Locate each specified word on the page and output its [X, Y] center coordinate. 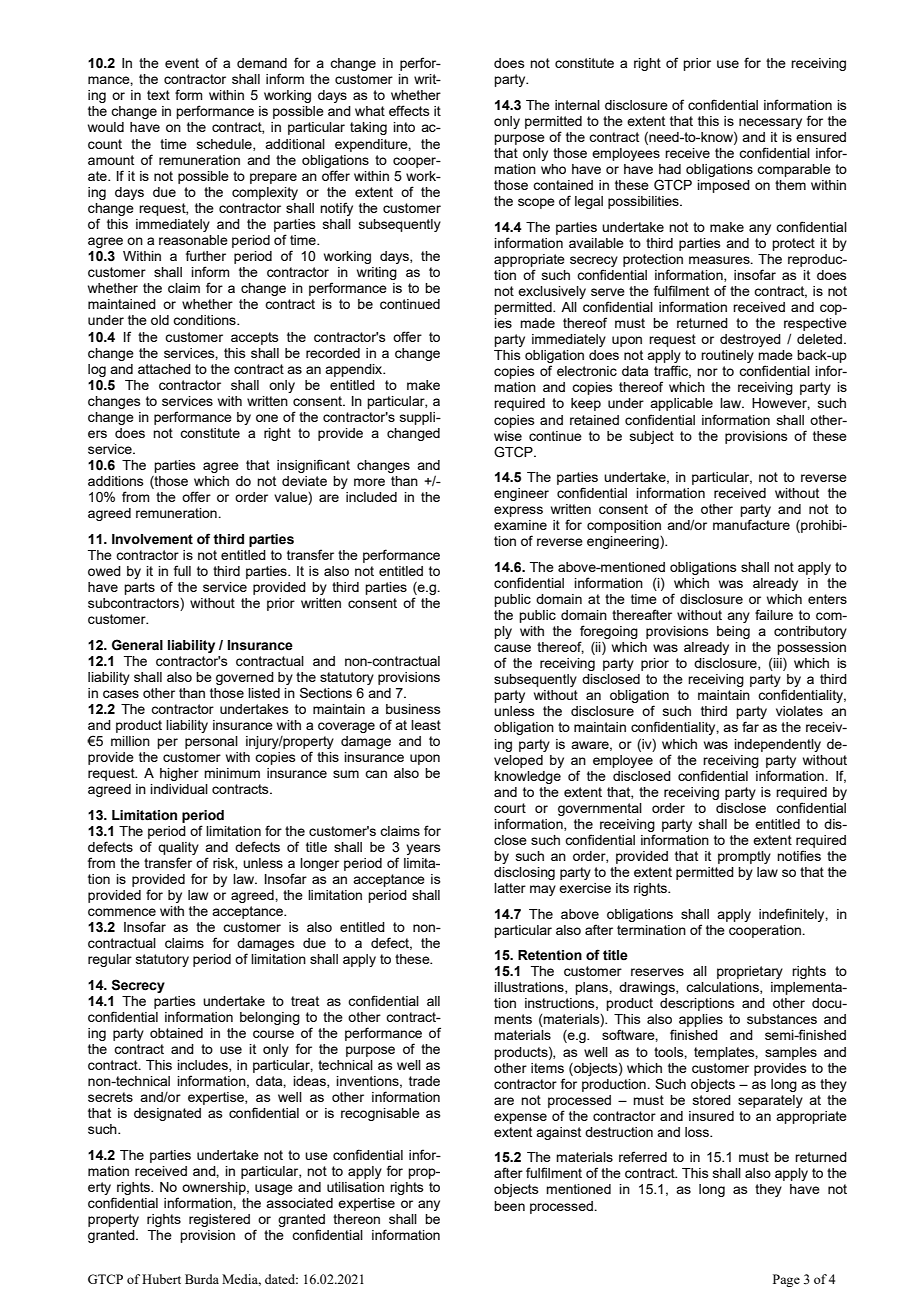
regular [110, 960]
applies [701, 1020]
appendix [355, 370]
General [137, 645]
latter [510, 888]
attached [164, 369]
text [158, 95]
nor [707, 372]
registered [219, 1220]
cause [512, 648]
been [509, 1206]
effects [409, 110]
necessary [770, 123]
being [733, 632]
